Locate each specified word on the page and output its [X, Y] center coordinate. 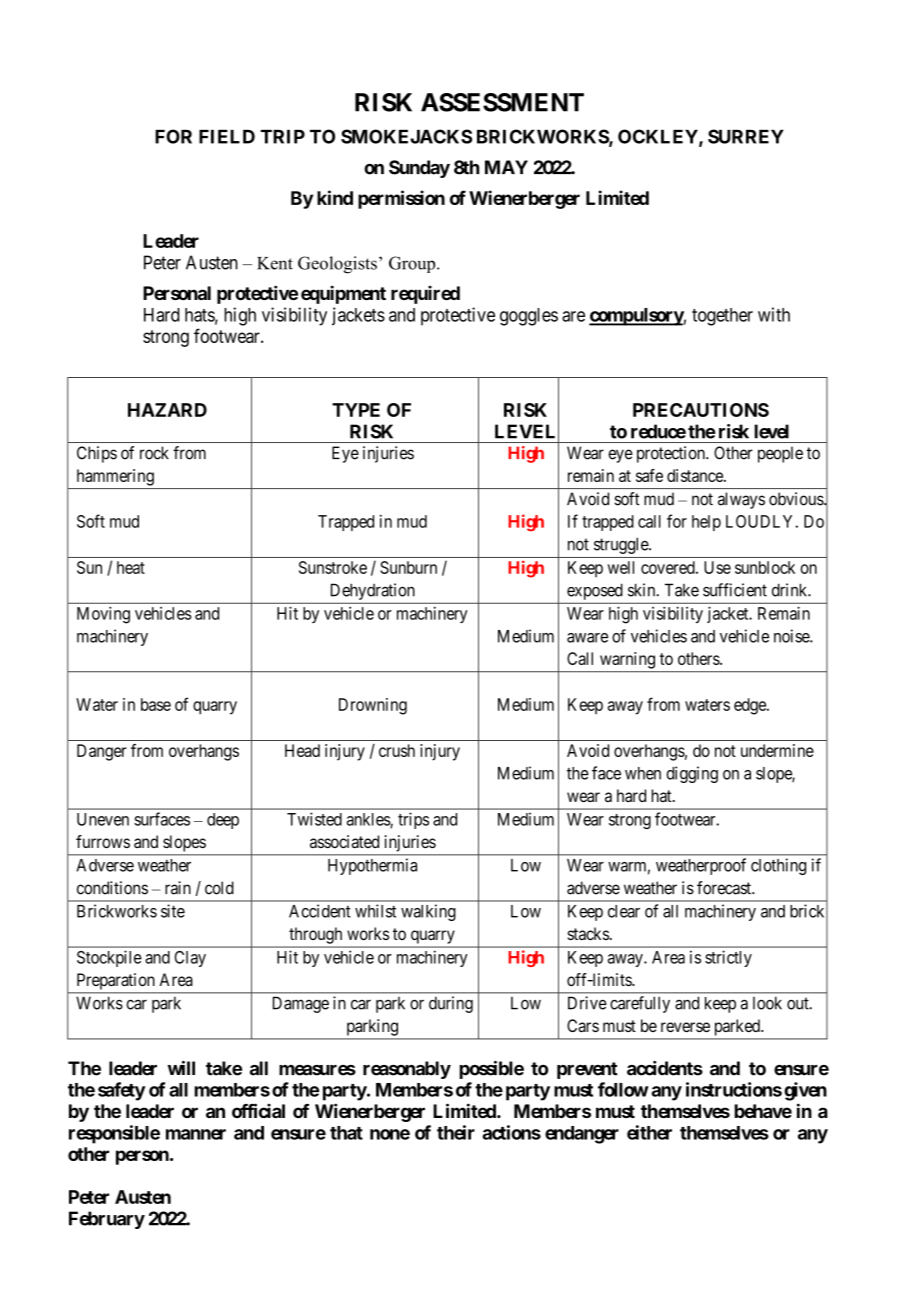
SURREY [746, 136]
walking [428, 912]
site [173, 911]
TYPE [356, 410]
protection [672, 454]
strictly [728, 958]
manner [196, 1134]
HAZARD [167, 410]
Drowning [373, 706]
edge [751, 706]
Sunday [419, 169]
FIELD [227, 137]
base [156, 704]
